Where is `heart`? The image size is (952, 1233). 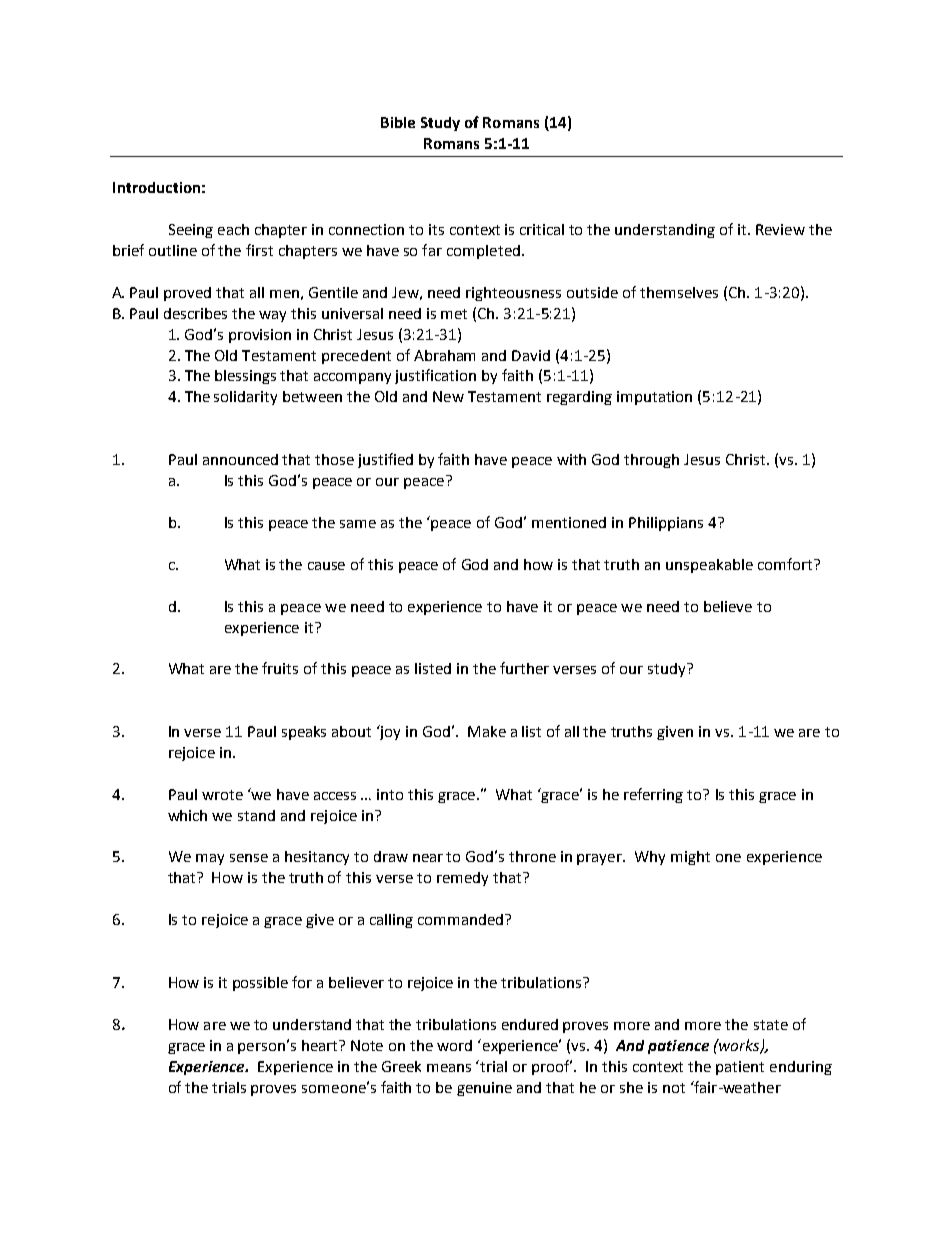
heart is located at coordinates (321, 1045).
